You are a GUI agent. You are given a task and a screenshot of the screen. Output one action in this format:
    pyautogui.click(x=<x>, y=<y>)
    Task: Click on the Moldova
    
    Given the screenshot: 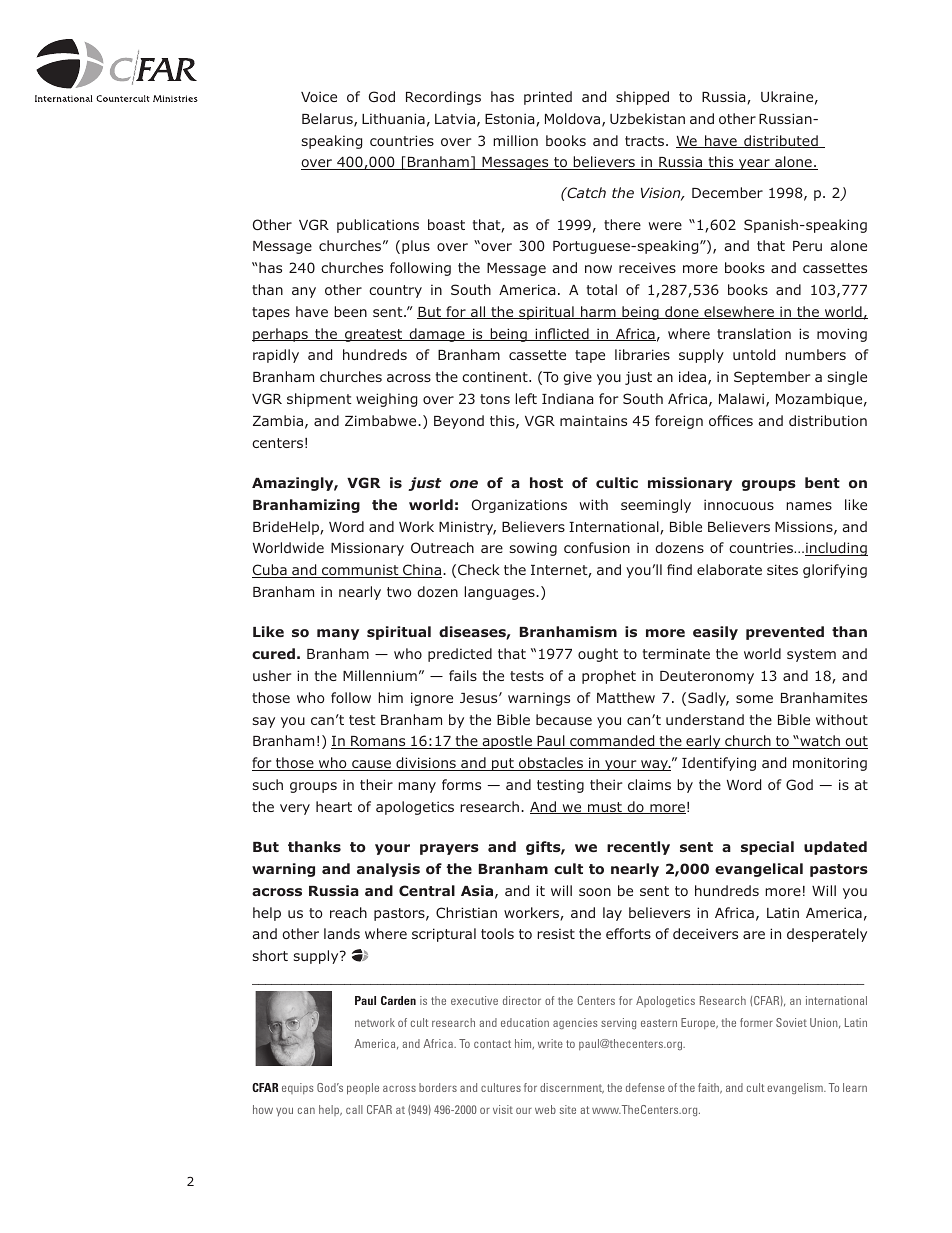 What is the action you would take?
    pyautogui.click(x=574, y=120)
